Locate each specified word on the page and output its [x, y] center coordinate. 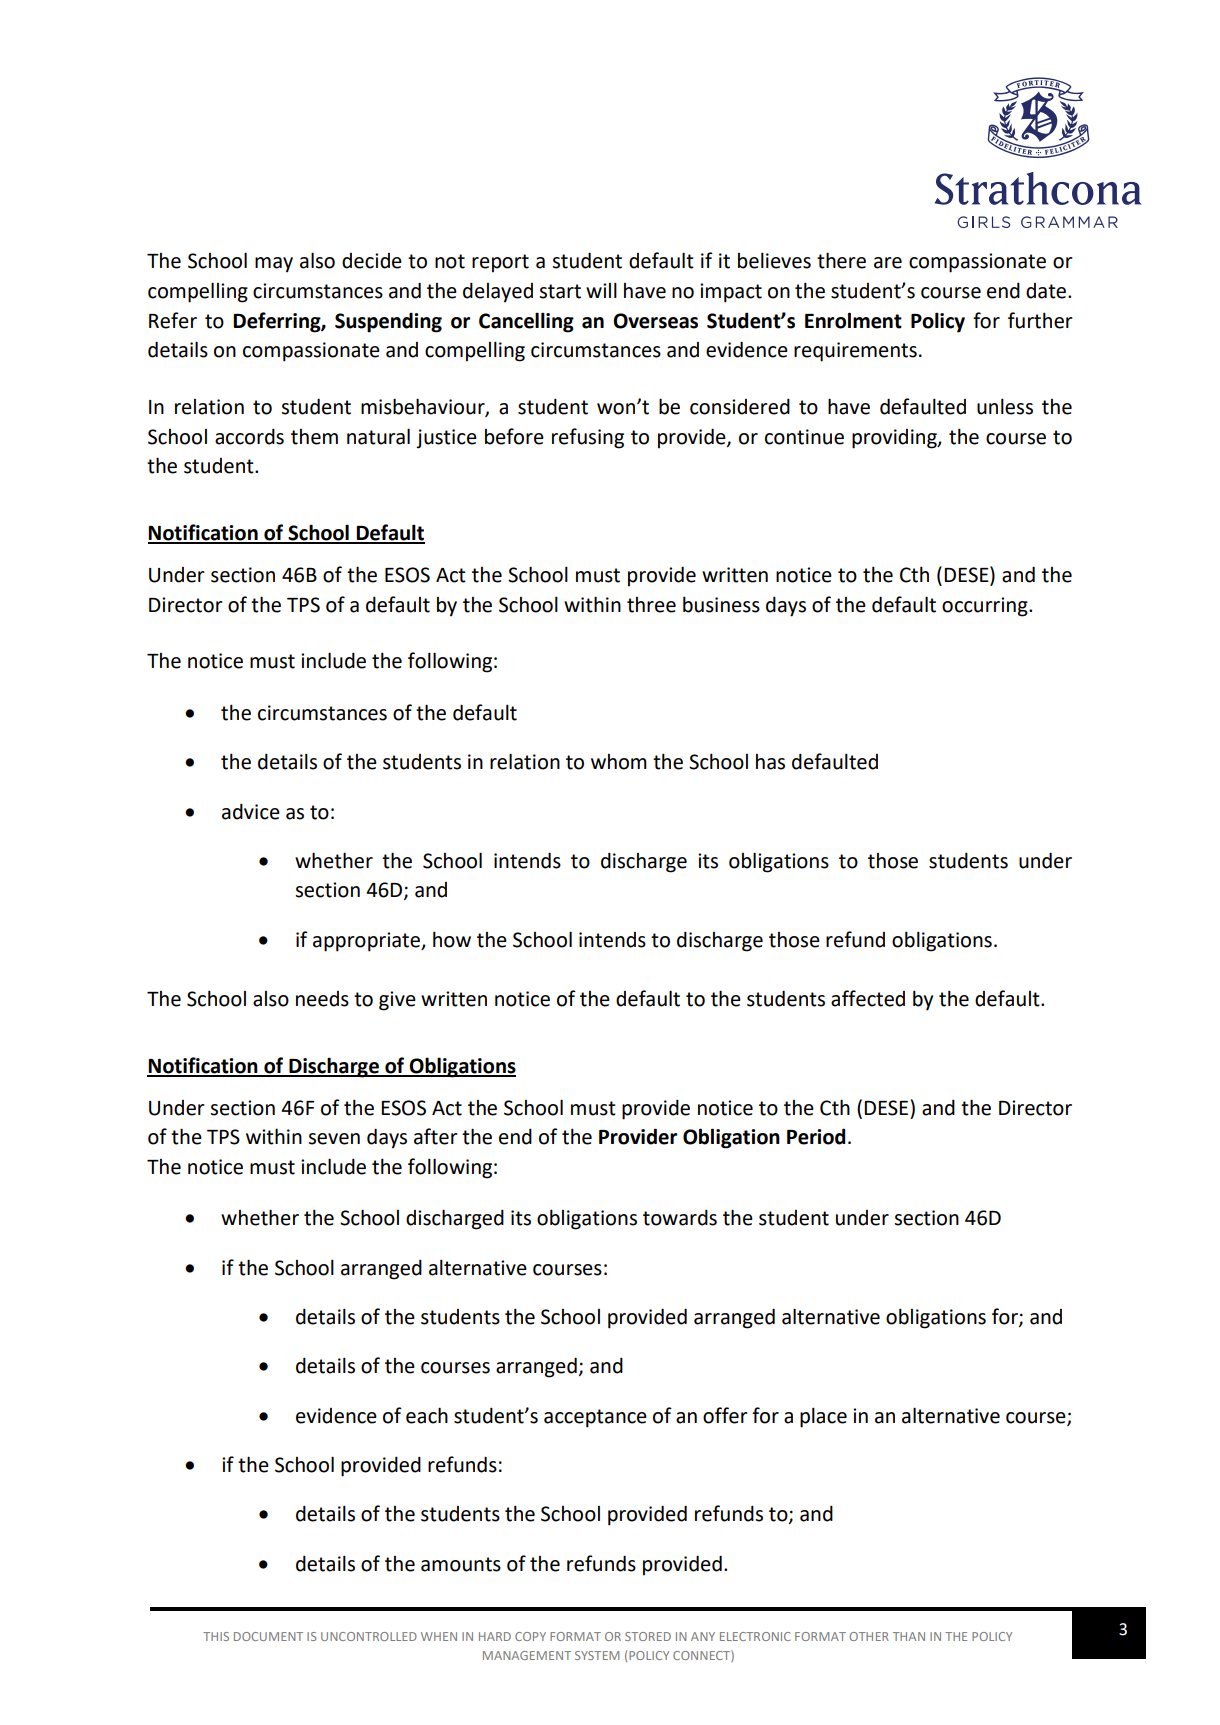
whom [619, 762]
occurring [986, 607]
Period [816, 1136]
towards [680, 1218]
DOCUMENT [268, 1636]
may [274, 265]
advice [251, 812]
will [601, 290]
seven [334, 1139]
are [888, 263]
